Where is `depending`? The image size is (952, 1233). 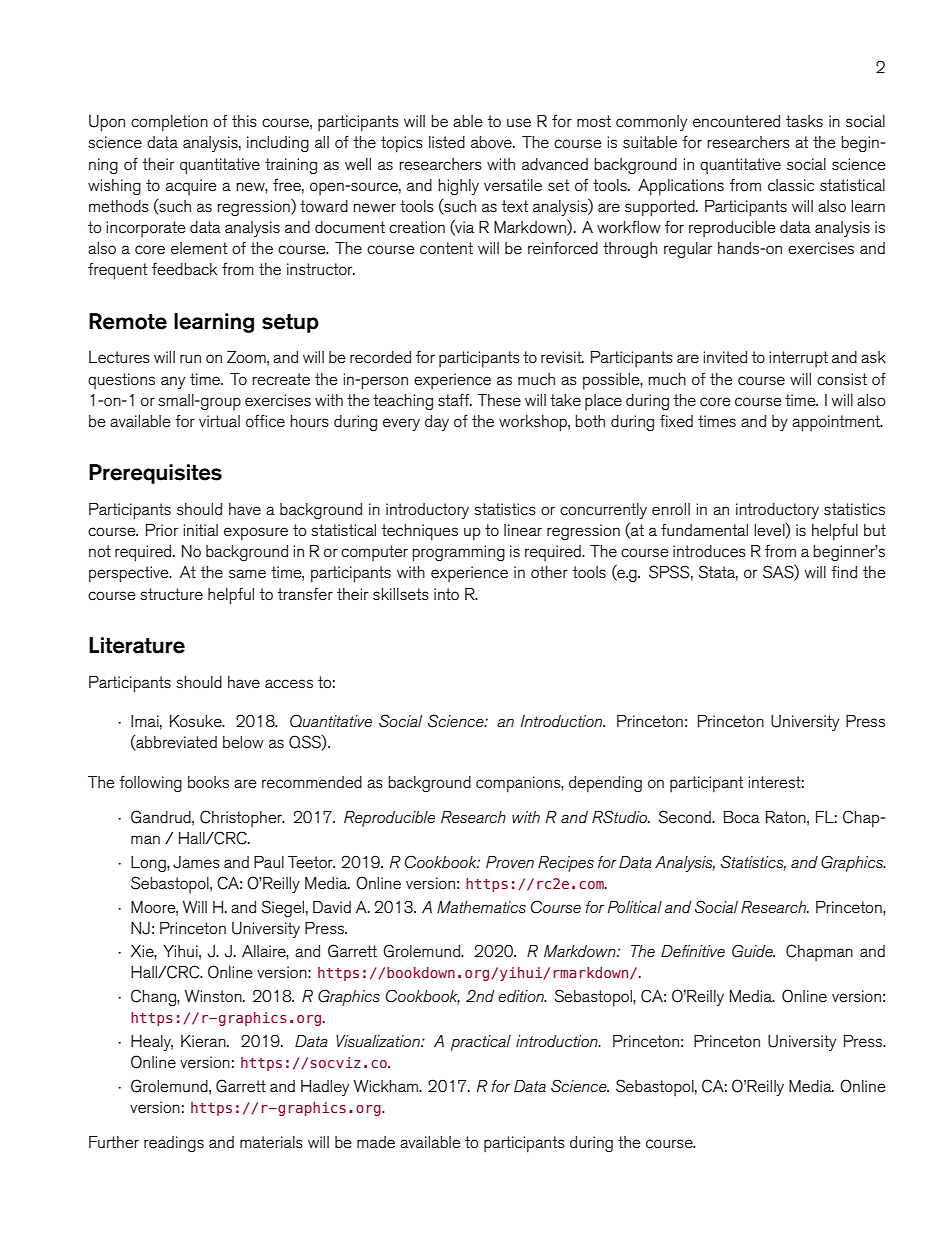 depending is located at coordinates (605, 784).
